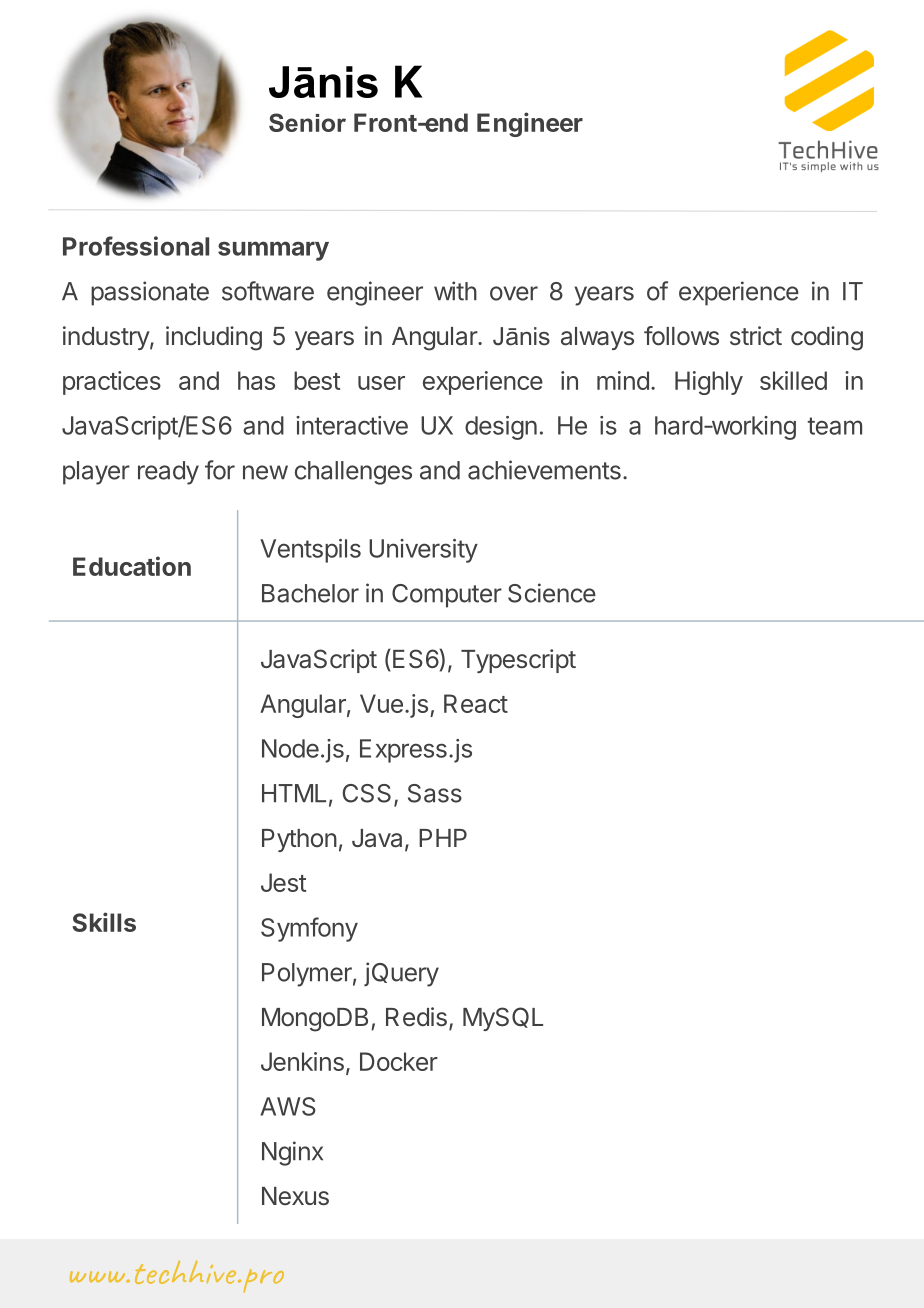 The image size is (924, 1308). I want to click on with, so click(455, 291).
